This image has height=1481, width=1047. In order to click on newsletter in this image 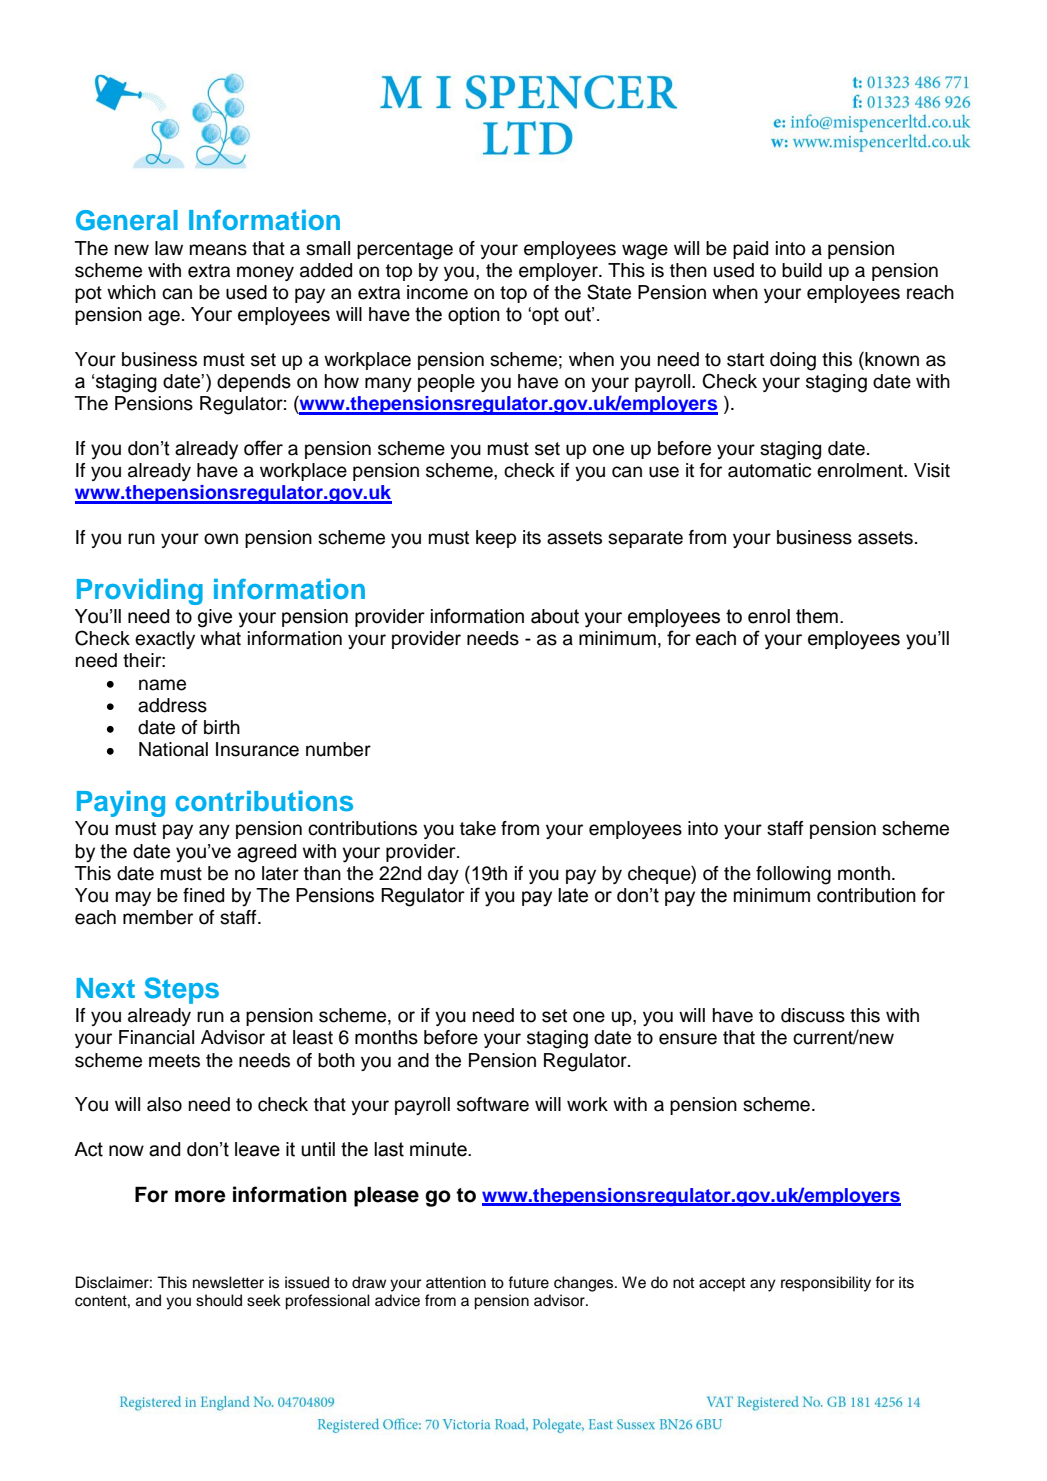, I will do `click(228, 1282)`.
